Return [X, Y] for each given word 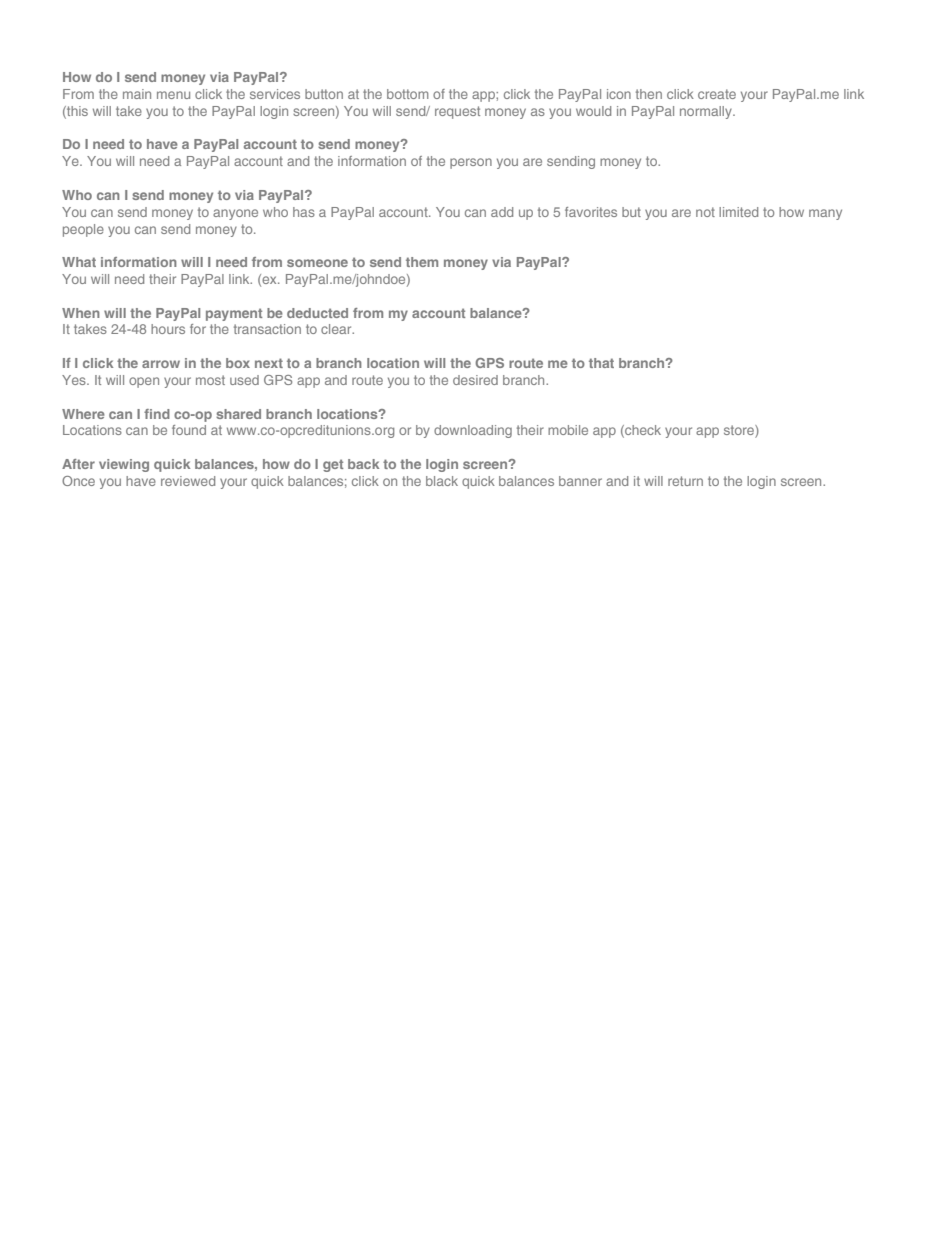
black [442, 481]
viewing [124, 465]
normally [707, 112]
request [457, 112]
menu [173, 95]
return [685, 481]
